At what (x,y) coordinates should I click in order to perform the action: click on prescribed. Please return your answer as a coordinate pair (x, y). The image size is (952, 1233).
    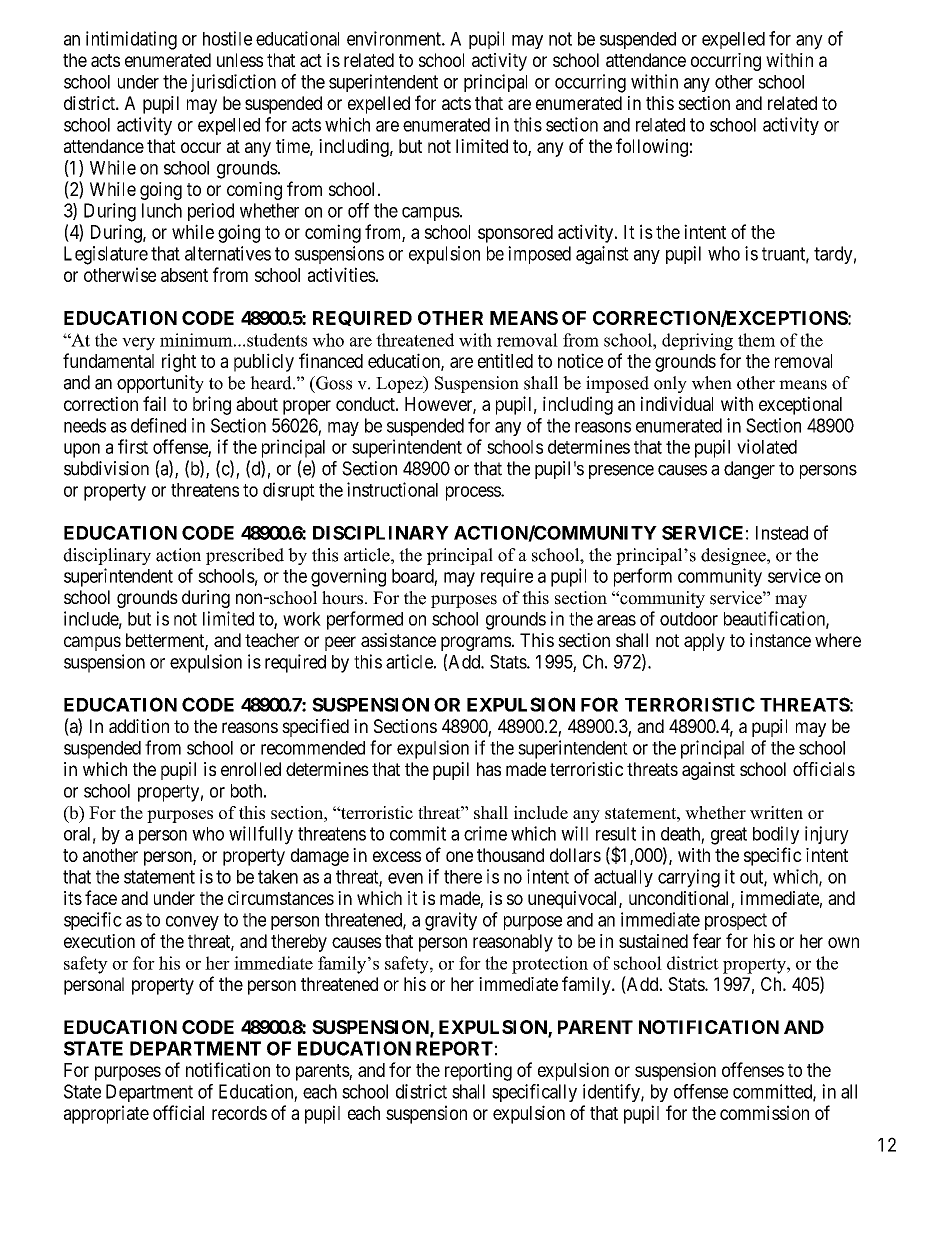
    Looking at the image, I should click on (245, 556).
